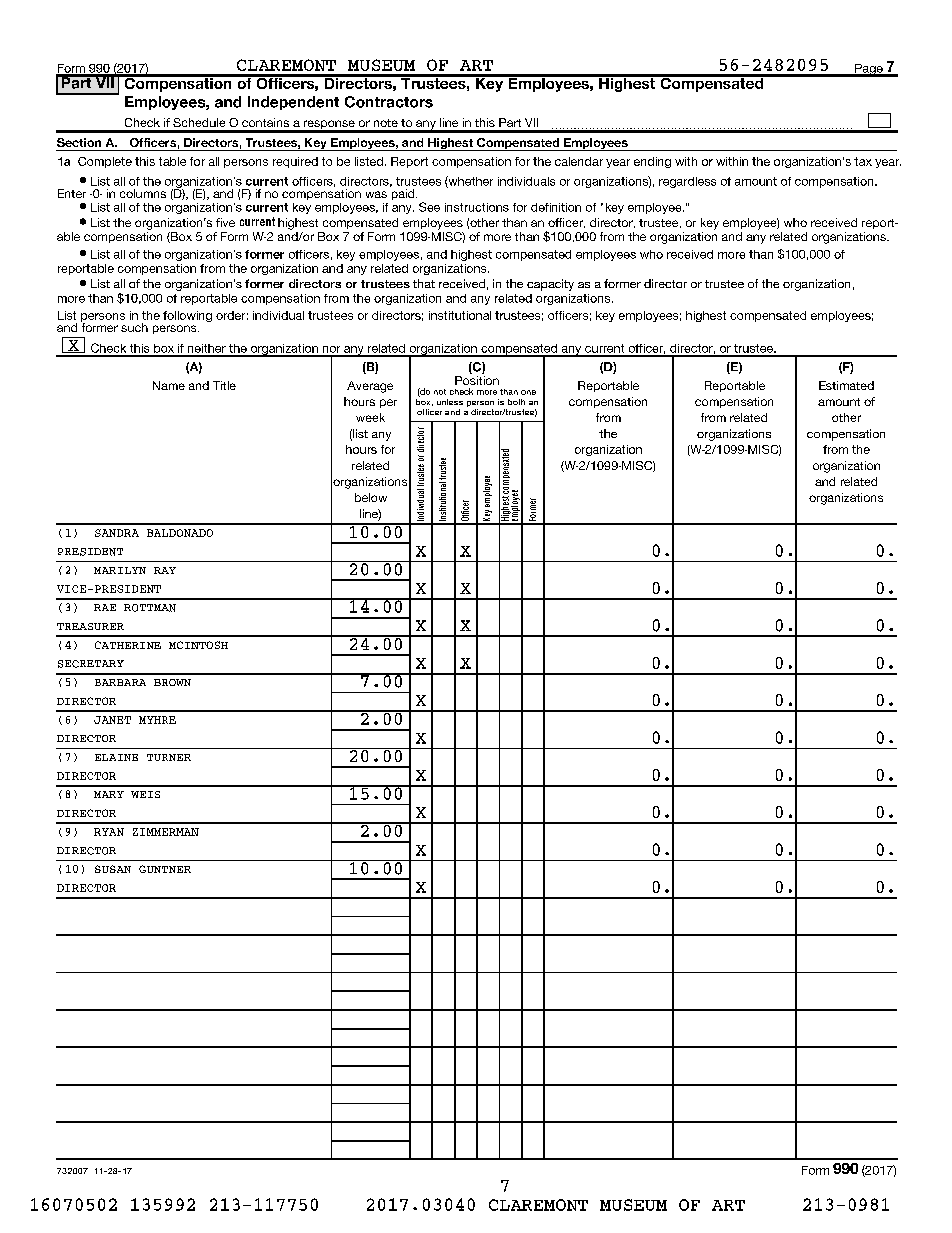 This image has height=1233, width=952. I want to click on MCINTOSH, so click(198, 645).
